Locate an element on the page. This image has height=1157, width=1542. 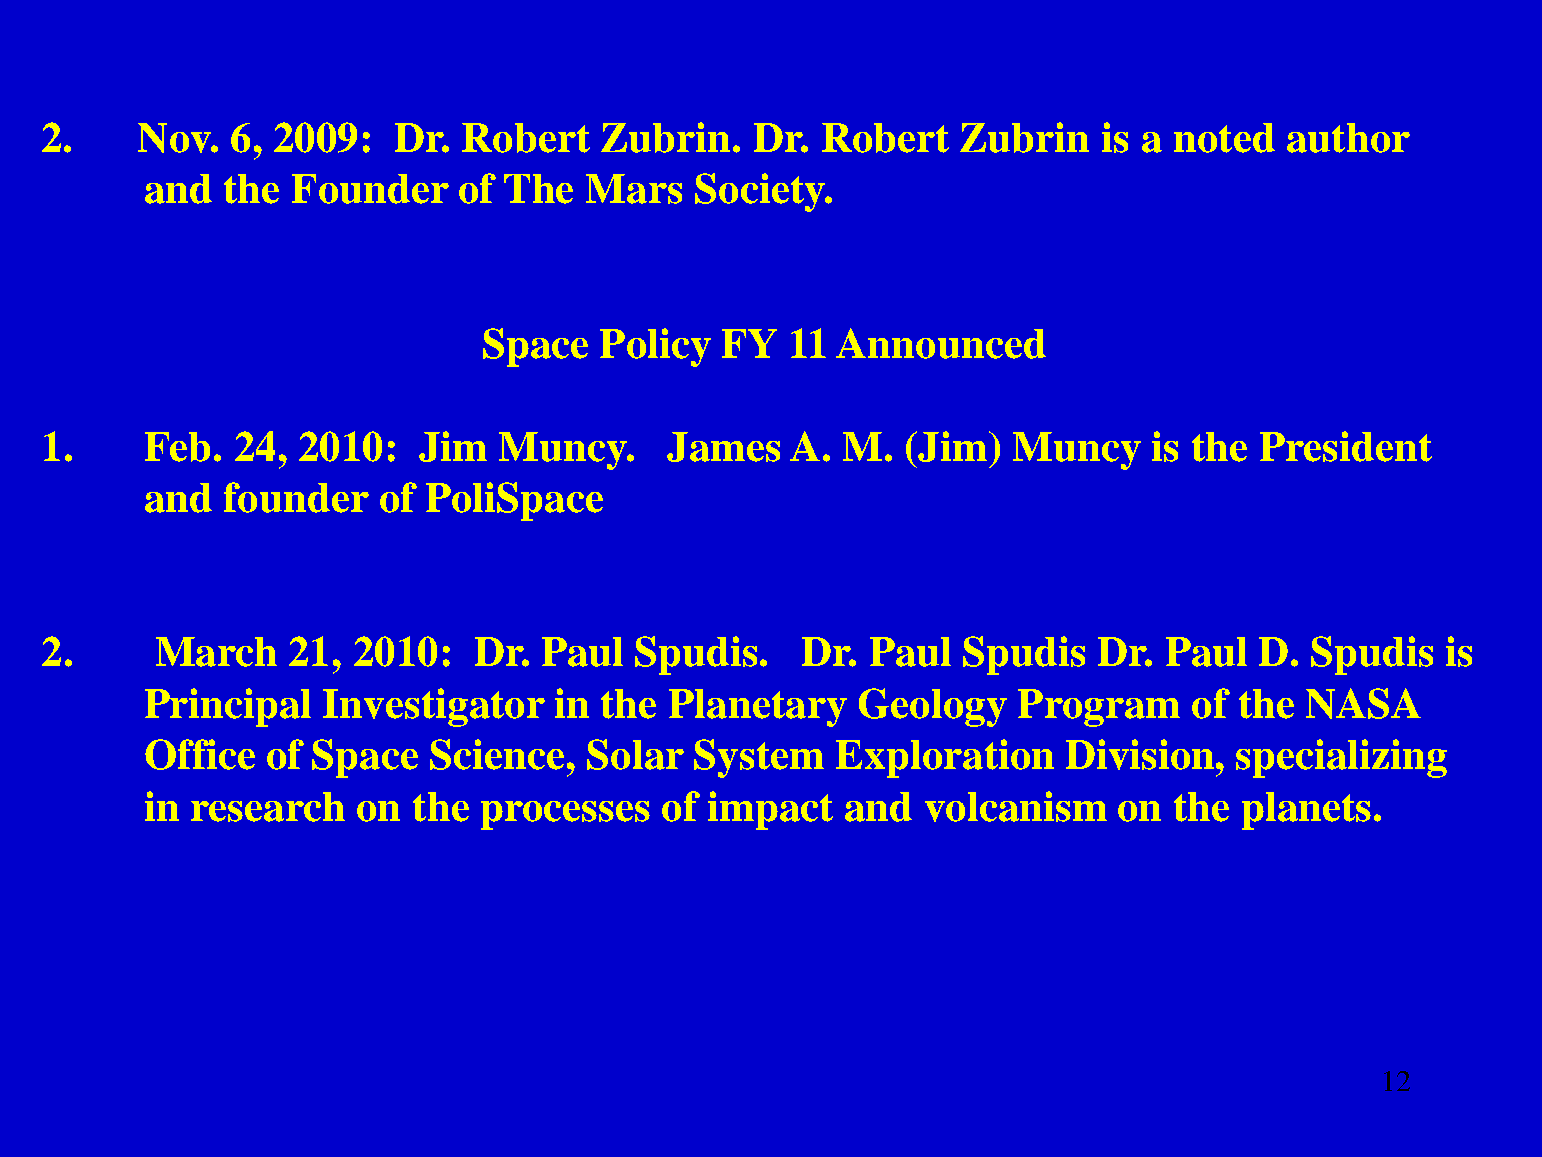
NASA is located at coordinates (1363, 703).
